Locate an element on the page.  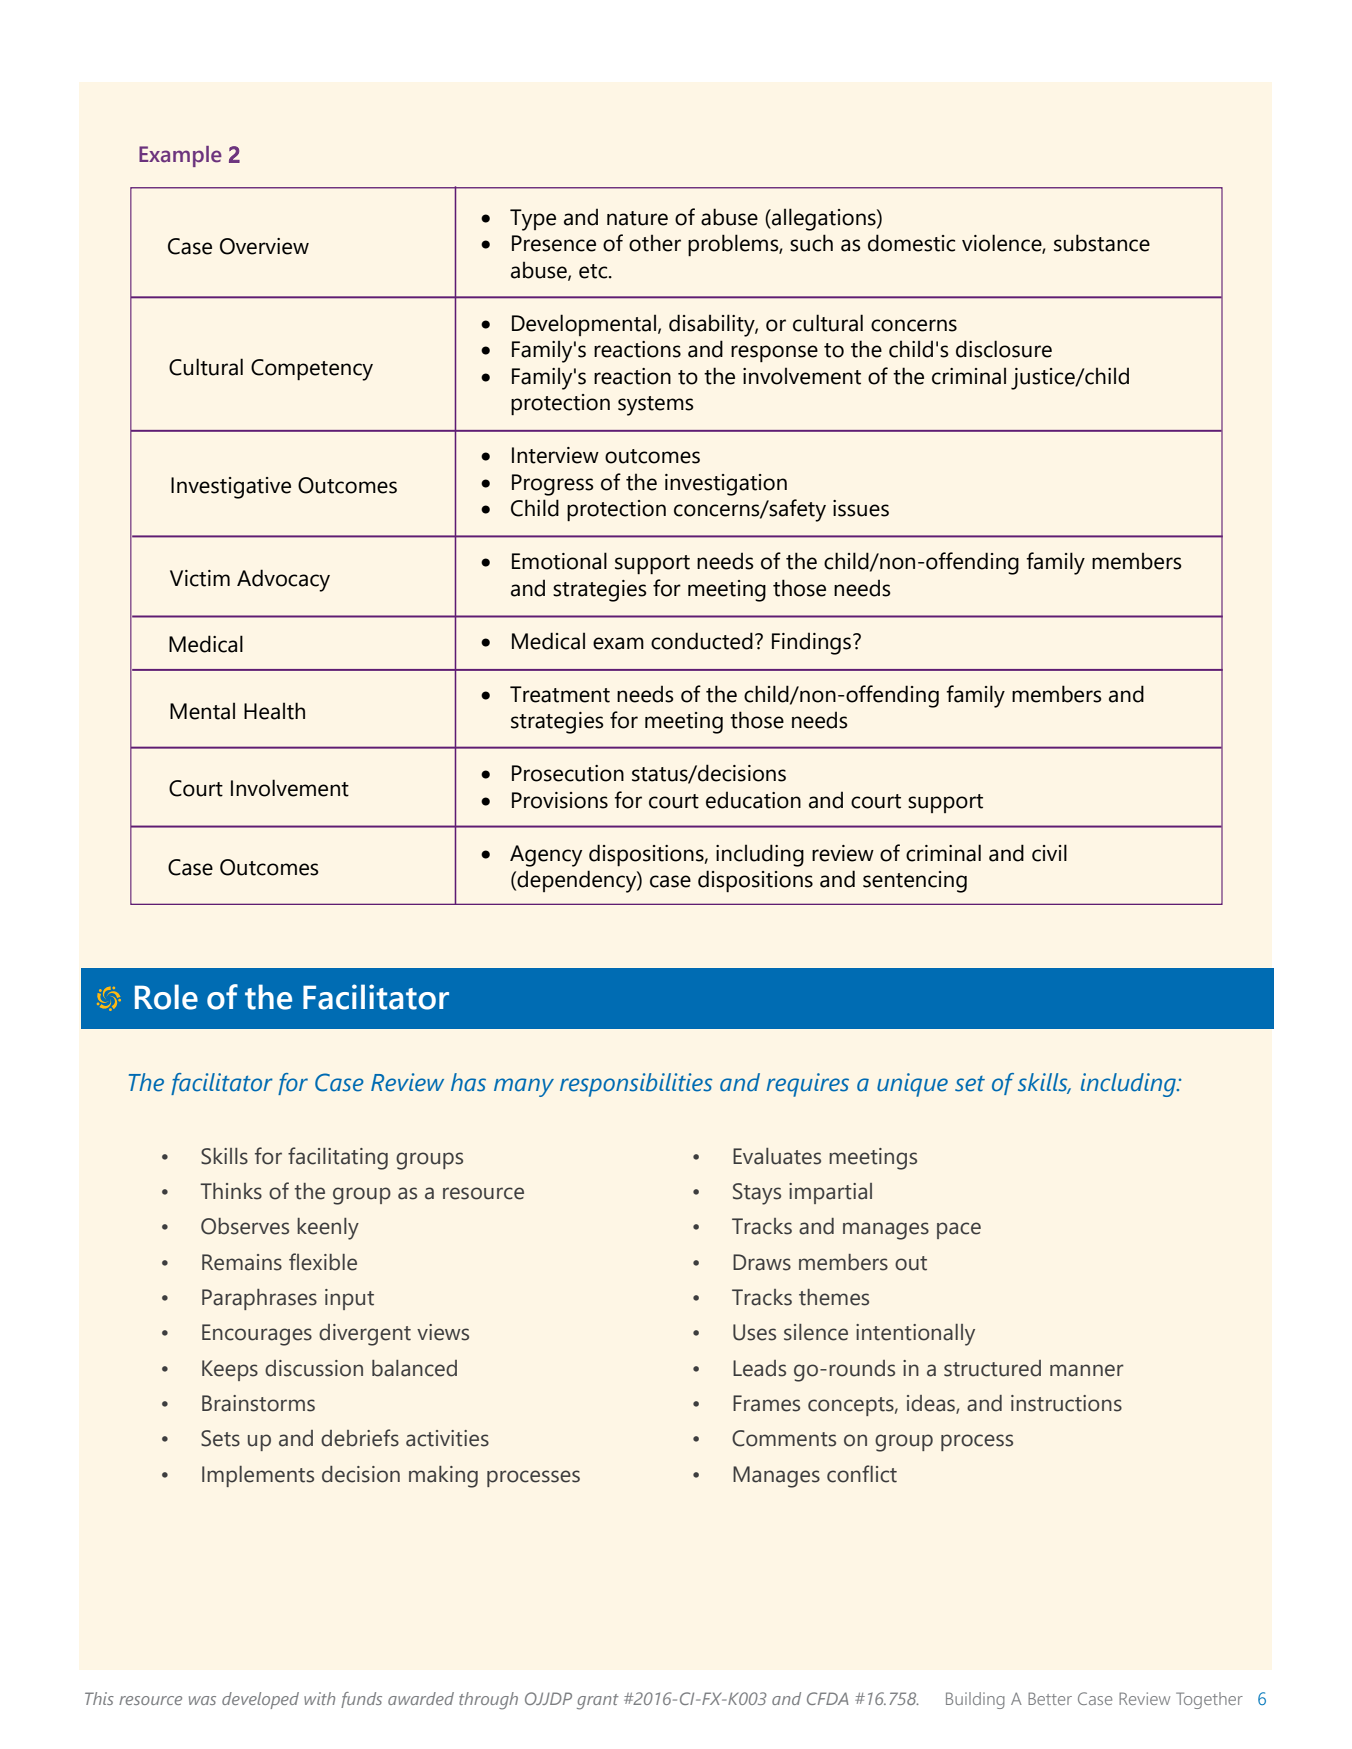
other is located at coordinates (655, 243).
